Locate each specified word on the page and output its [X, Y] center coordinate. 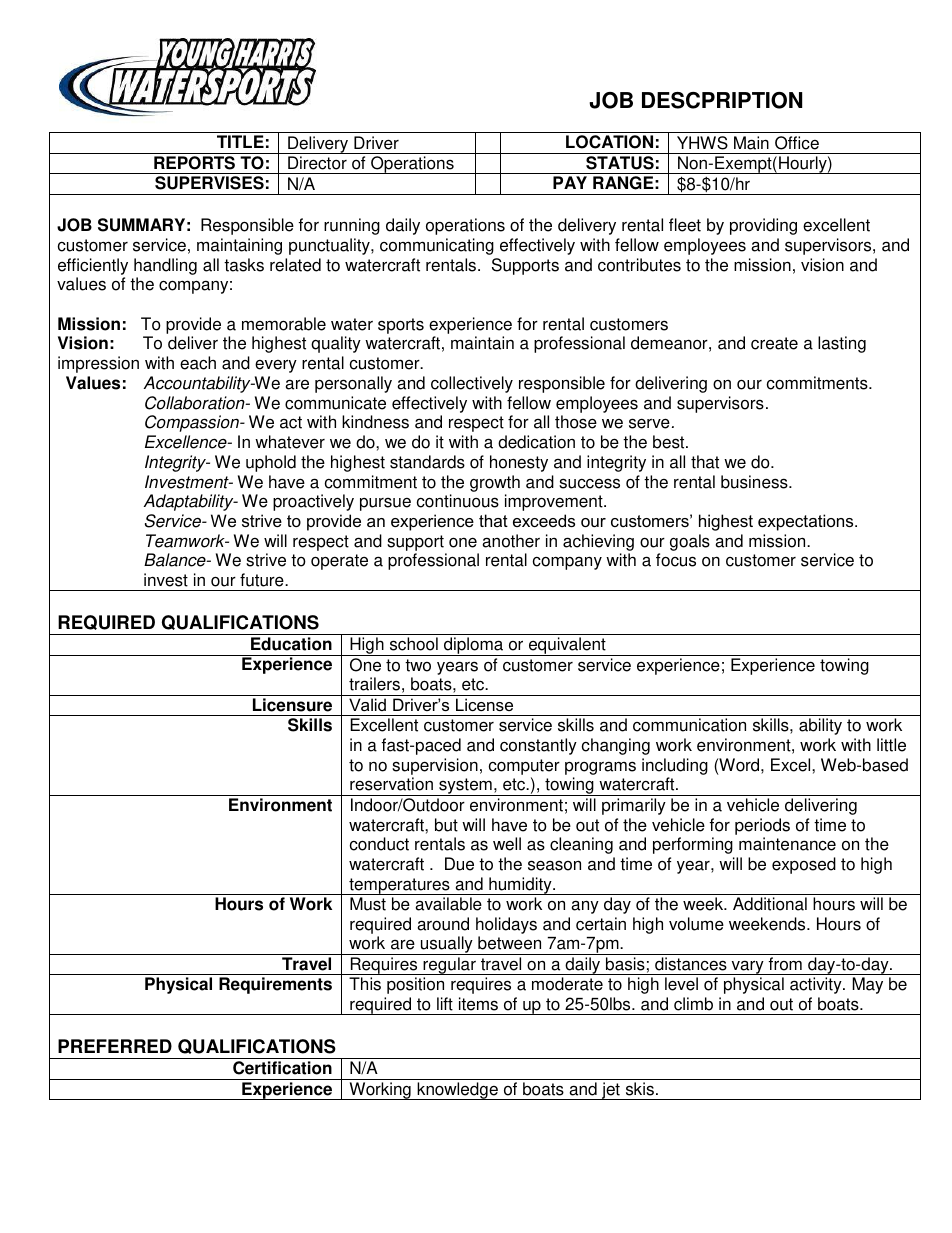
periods [762, 826]
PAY [570, 182]
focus [676, 560]
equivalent [567, 646]
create [774, 343]
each [198, 363]
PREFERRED [115, 1046]
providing [763, 226]
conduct [379, 844]
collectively [472, 384]
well [507, 844]
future [263, 580]
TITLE [240, 141]
